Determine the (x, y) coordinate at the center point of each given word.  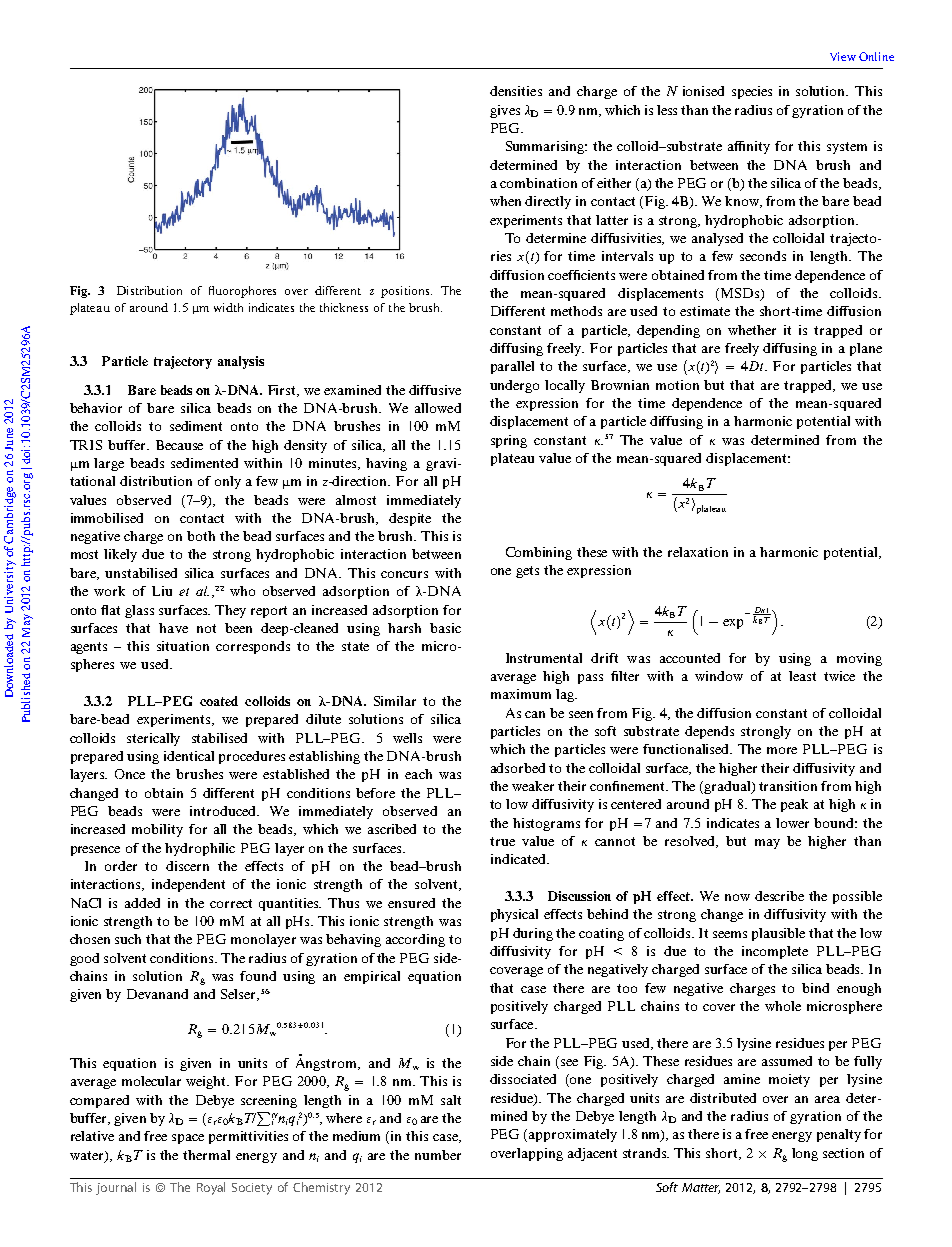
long (805, 1154)
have (173, 628)
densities (516, 91)
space (188, 1139)
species (752, 92)
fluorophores (242, 292)
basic (445, 628)
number (438, 1155)
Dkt (762, 611)
